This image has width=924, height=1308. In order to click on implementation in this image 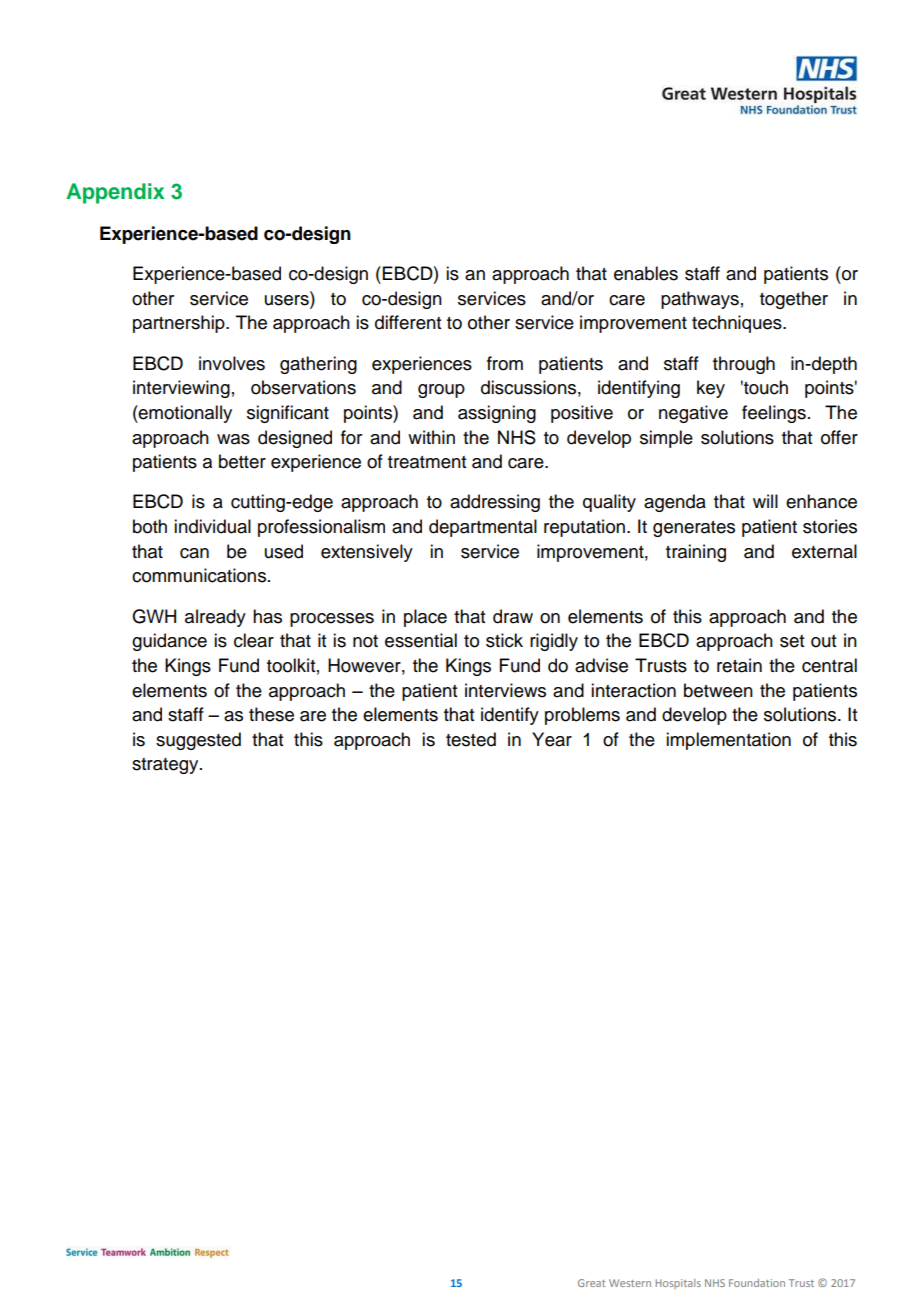, I will do `click(728, 741)`.
